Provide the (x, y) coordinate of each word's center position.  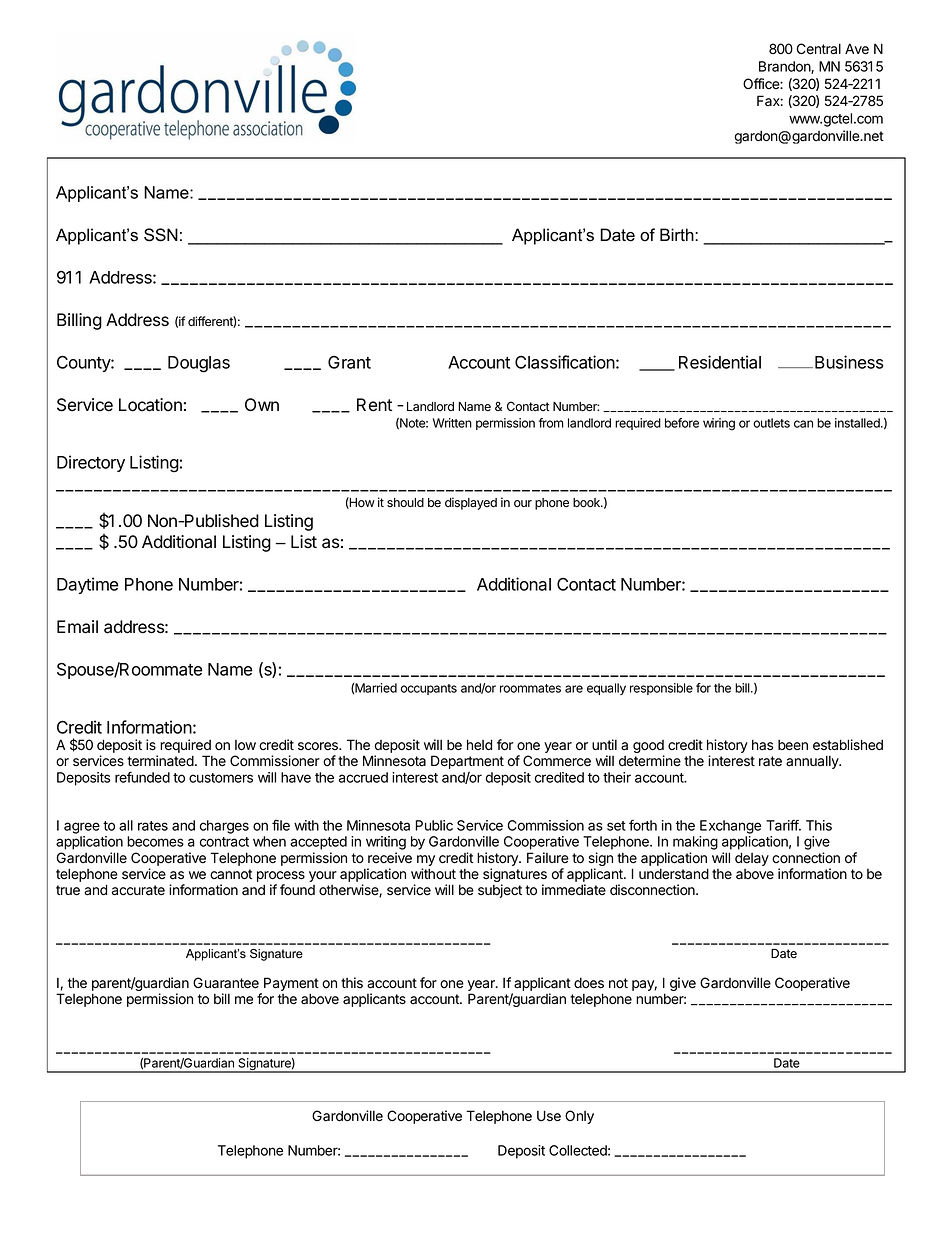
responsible (661, 689)
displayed (471, 503)
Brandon (785, 67)
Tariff (783, 825)
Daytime (88, 585)
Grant (349, 362)
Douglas (199, 364)
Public (434, 825)
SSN (161, 235)
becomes (155, 841)
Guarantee (226, 983)
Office (762, 83)
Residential (720, 362)
